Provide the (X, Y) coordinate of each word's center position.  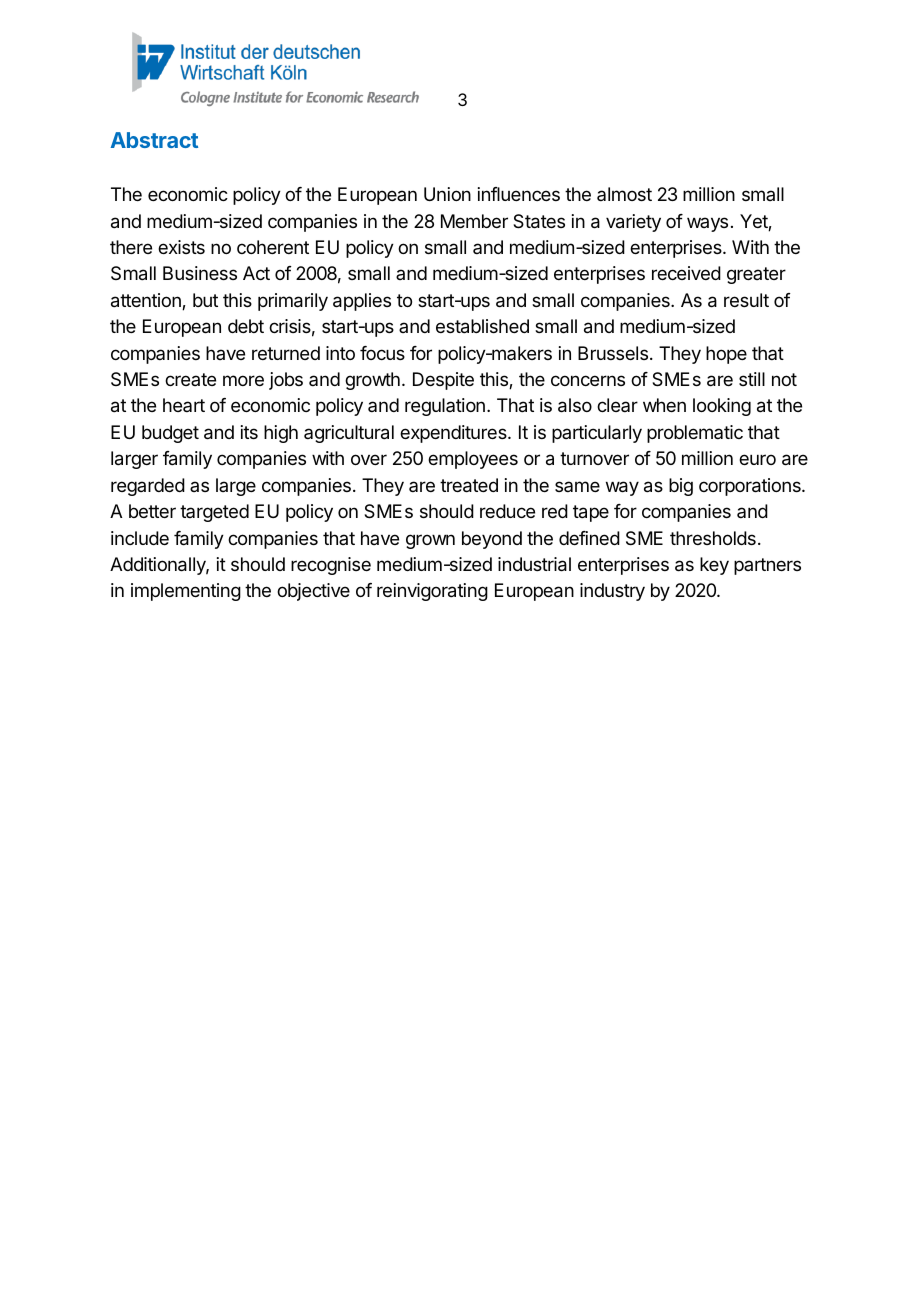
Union (447, 194)
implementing (186, 592)
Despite (443, 381)
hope (726, 355)
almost (624, 194)
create (190, 379)
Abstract (154, 140)
